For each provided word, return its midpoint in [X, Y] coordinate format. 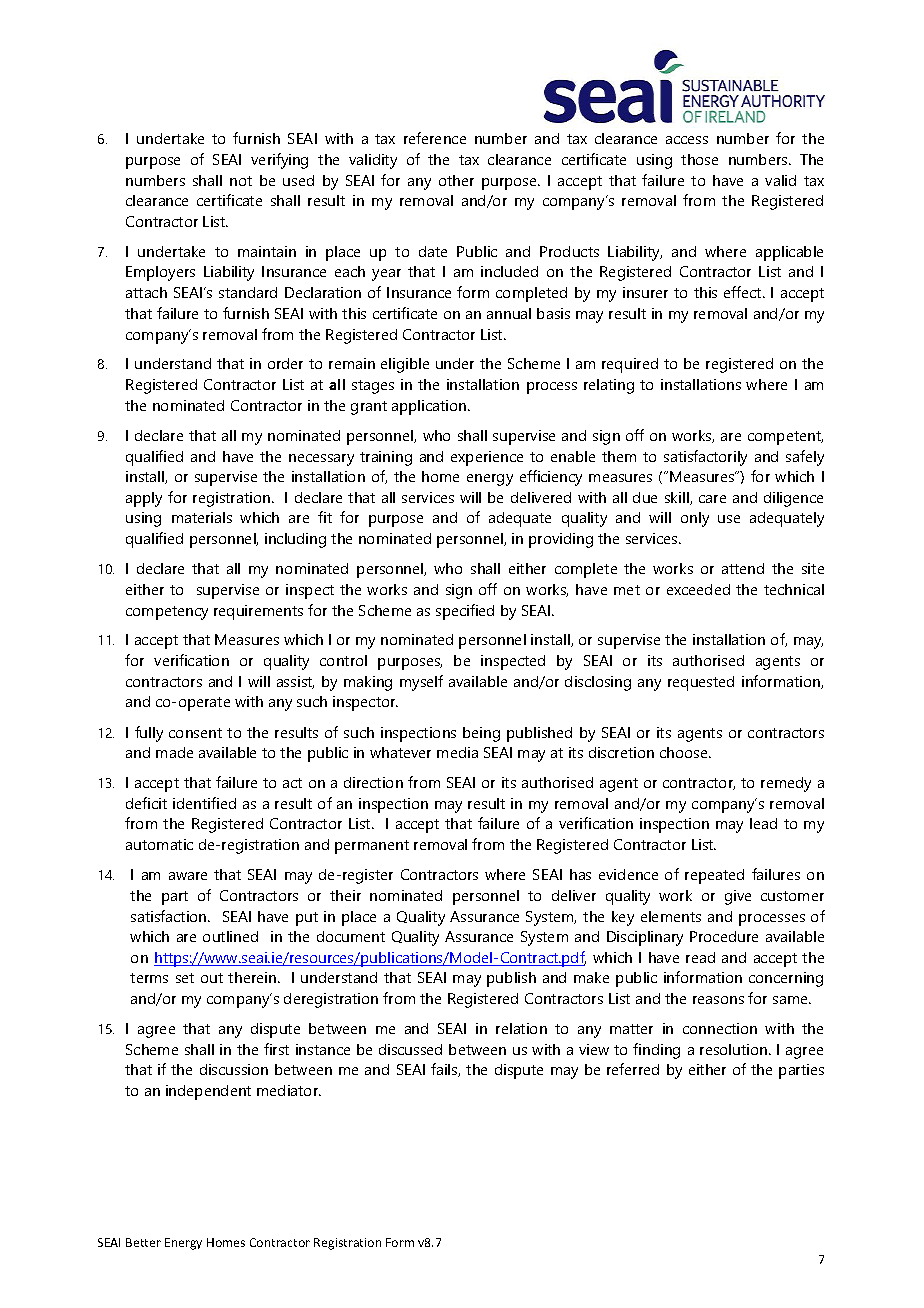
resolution [735, 1049]
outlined [230, 936]
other [456, 180]
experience [487, 458]
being [481, 734]
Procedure [724, 936]
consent [195, 733]
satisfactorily [705, 458]
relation [521, 1028]
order [285, 363]
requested [701, 683]
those [699, 159]
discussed [410, 1049]
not [241, 181]
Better [143, 1242]
